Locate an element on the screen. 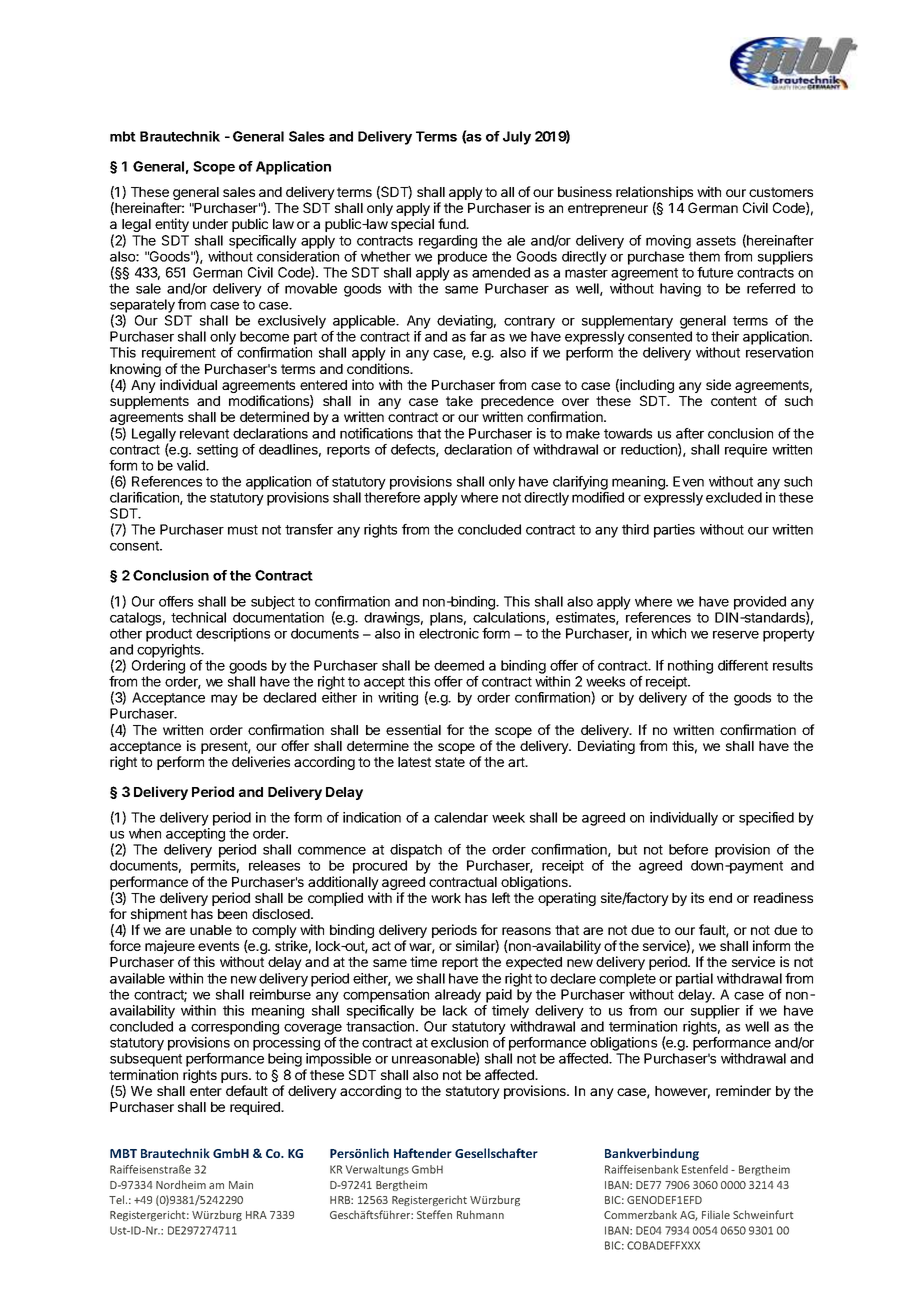  Steffen is located at coordinates (434, 1214).
